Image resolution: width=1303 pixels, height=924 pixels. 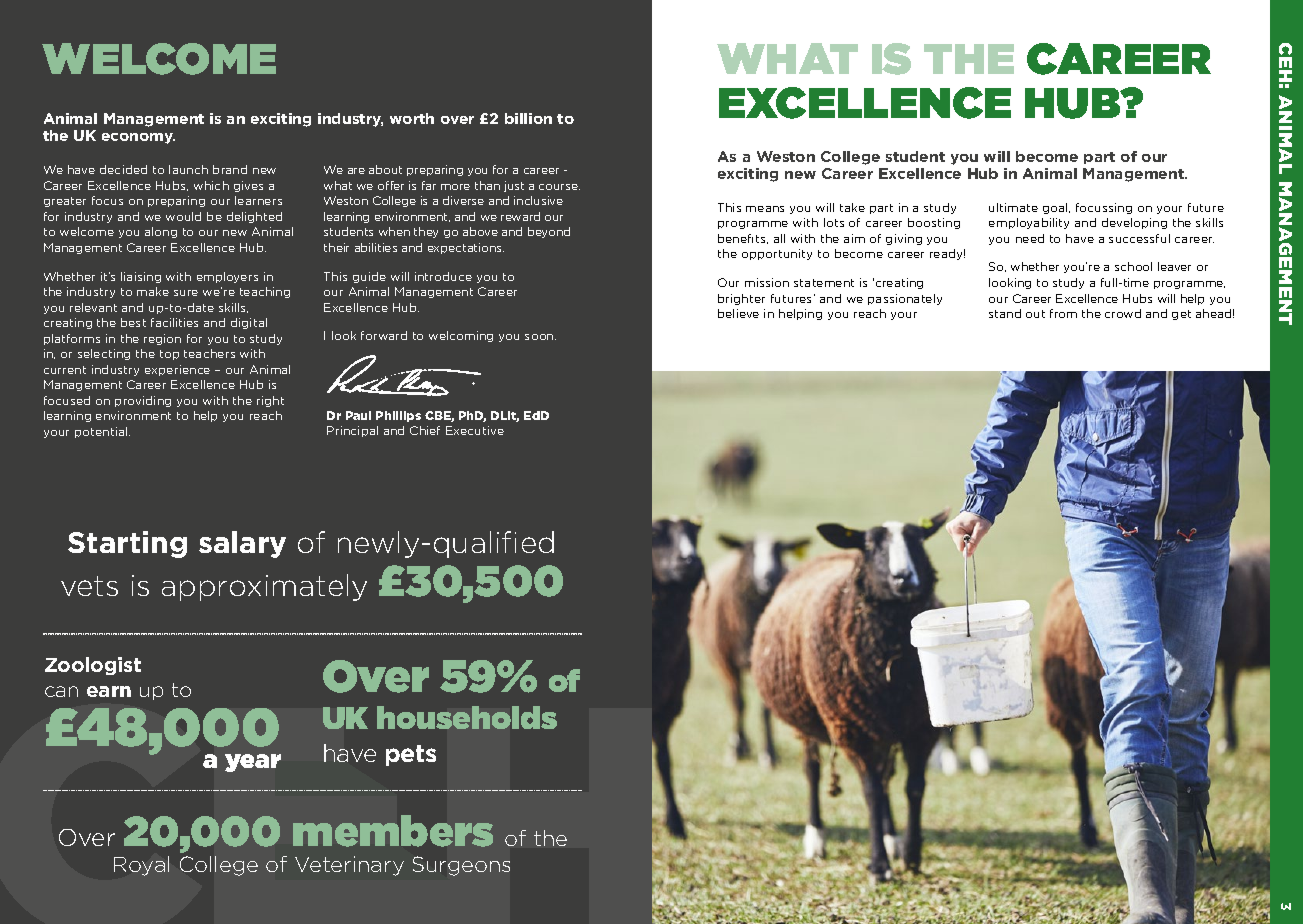 I want to click on ultimate, so click(x=1013, y=207).
